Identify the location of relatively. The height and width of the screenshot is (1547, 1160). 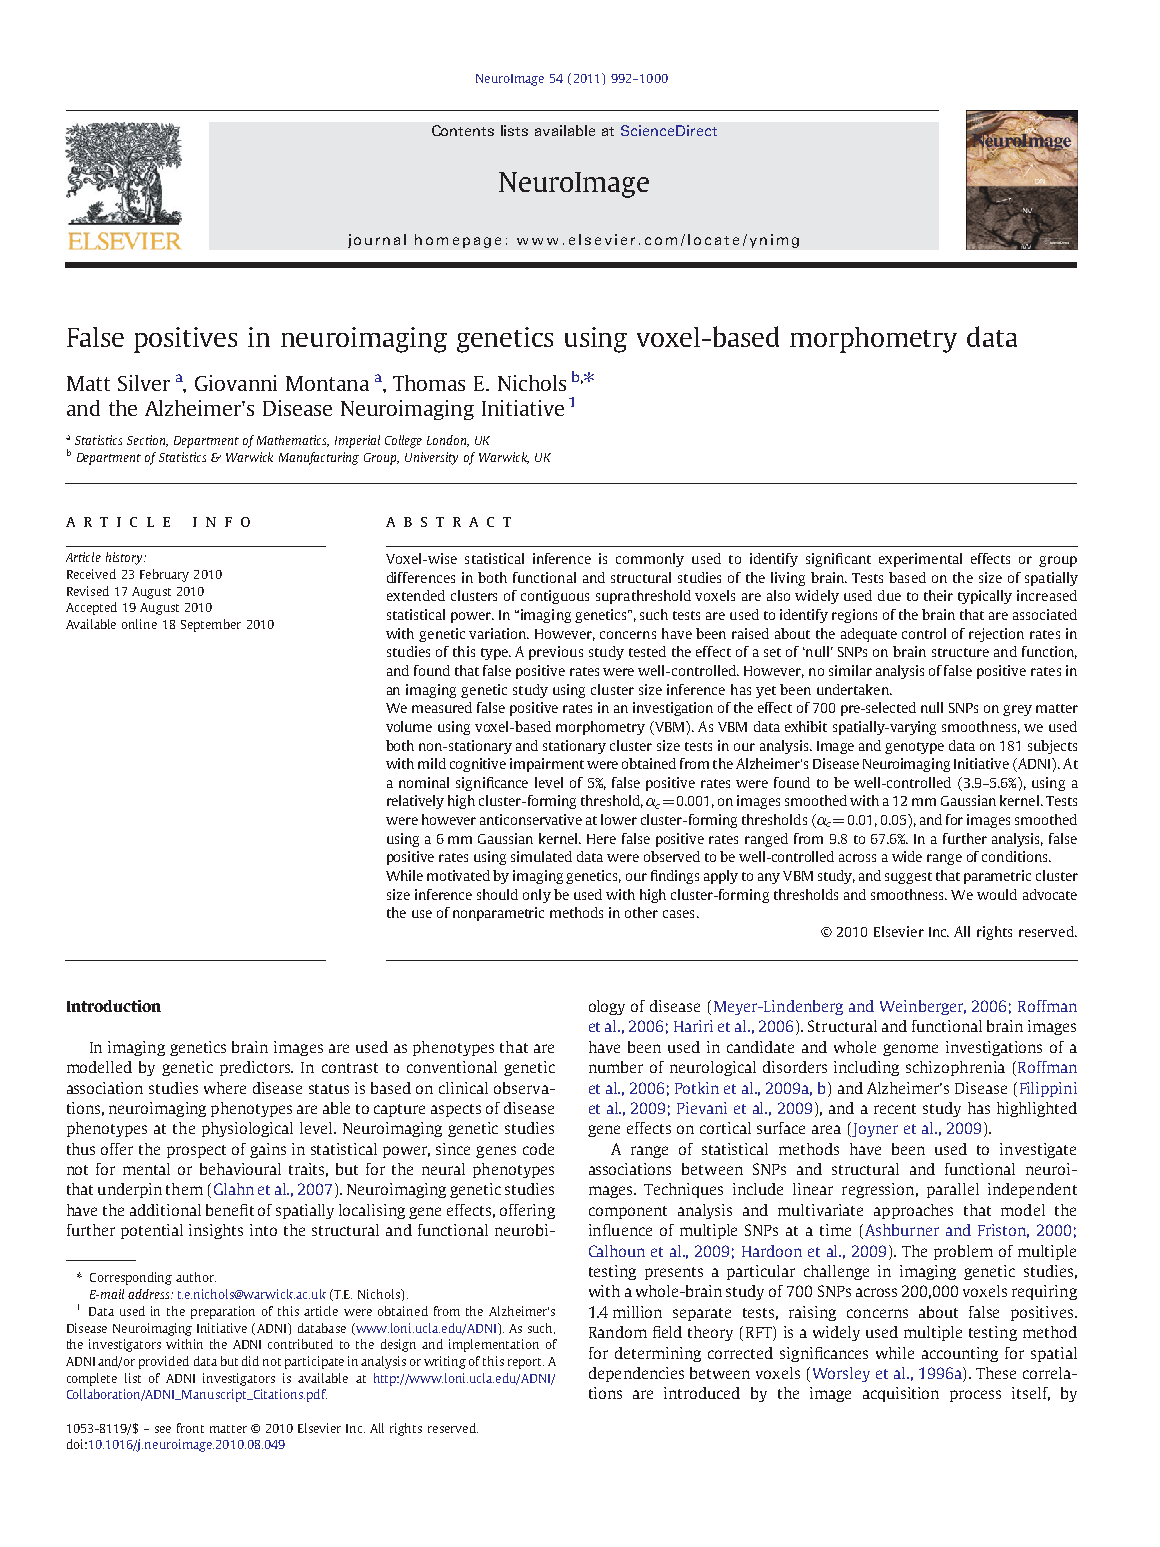
(415, 802).
